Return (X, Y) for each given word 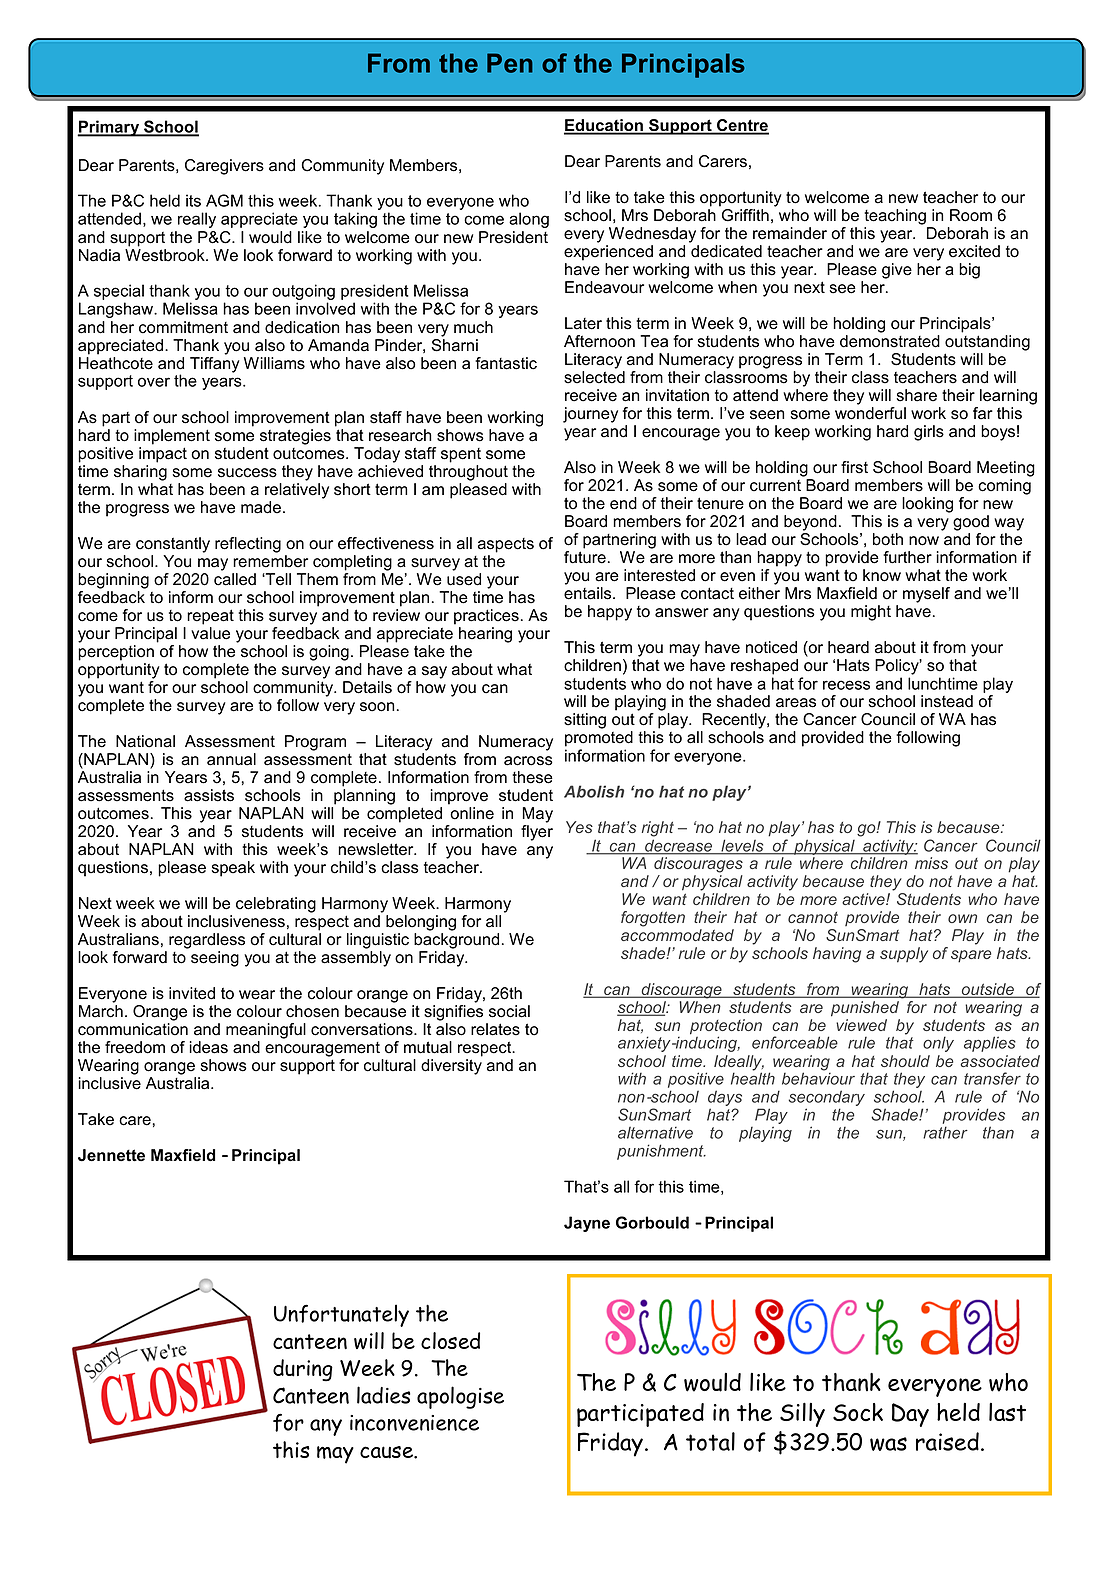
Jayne (587, 1224)
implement (172, 437)
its (193, 200)
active (864, 899)
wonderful (870, 413)
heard (848, 647)
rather (945, 1132)
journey (590, 415)
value (210, 633)
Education (604, 126)
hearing (485, 635)
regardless (207, 941)
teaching (895, 217)
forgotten (653, 919)
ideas (208, 1047)
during (303, 1370)
